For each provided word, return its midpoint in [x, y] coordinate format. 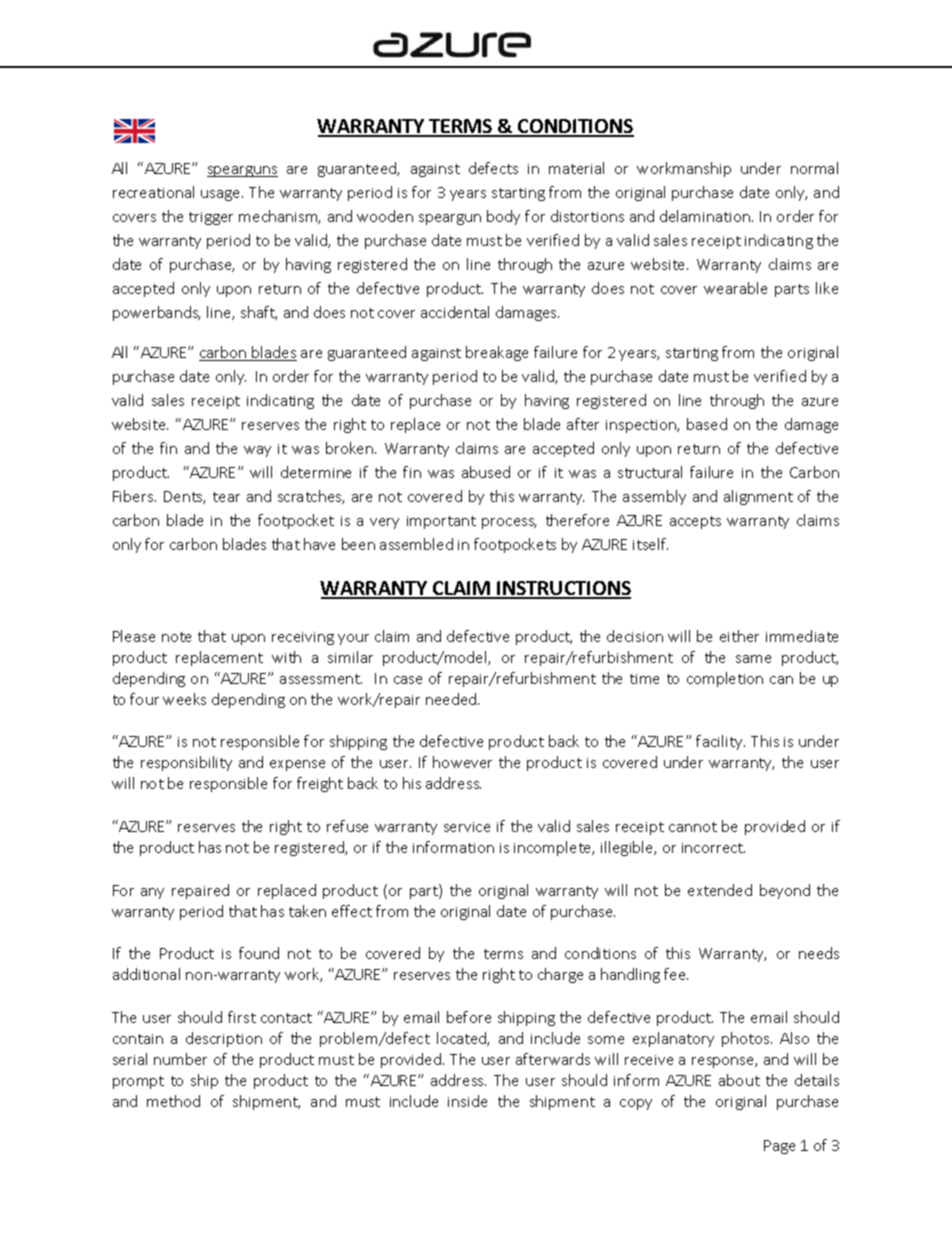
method [173, 1101]
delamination [706, 216]
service [467, 827]
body [503, 217]
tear [226, 497]
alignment [758, 497]
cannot [693, 827]
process [509, 523]
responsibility [186, 763]
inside [467, 1101]
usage [222, 195]
